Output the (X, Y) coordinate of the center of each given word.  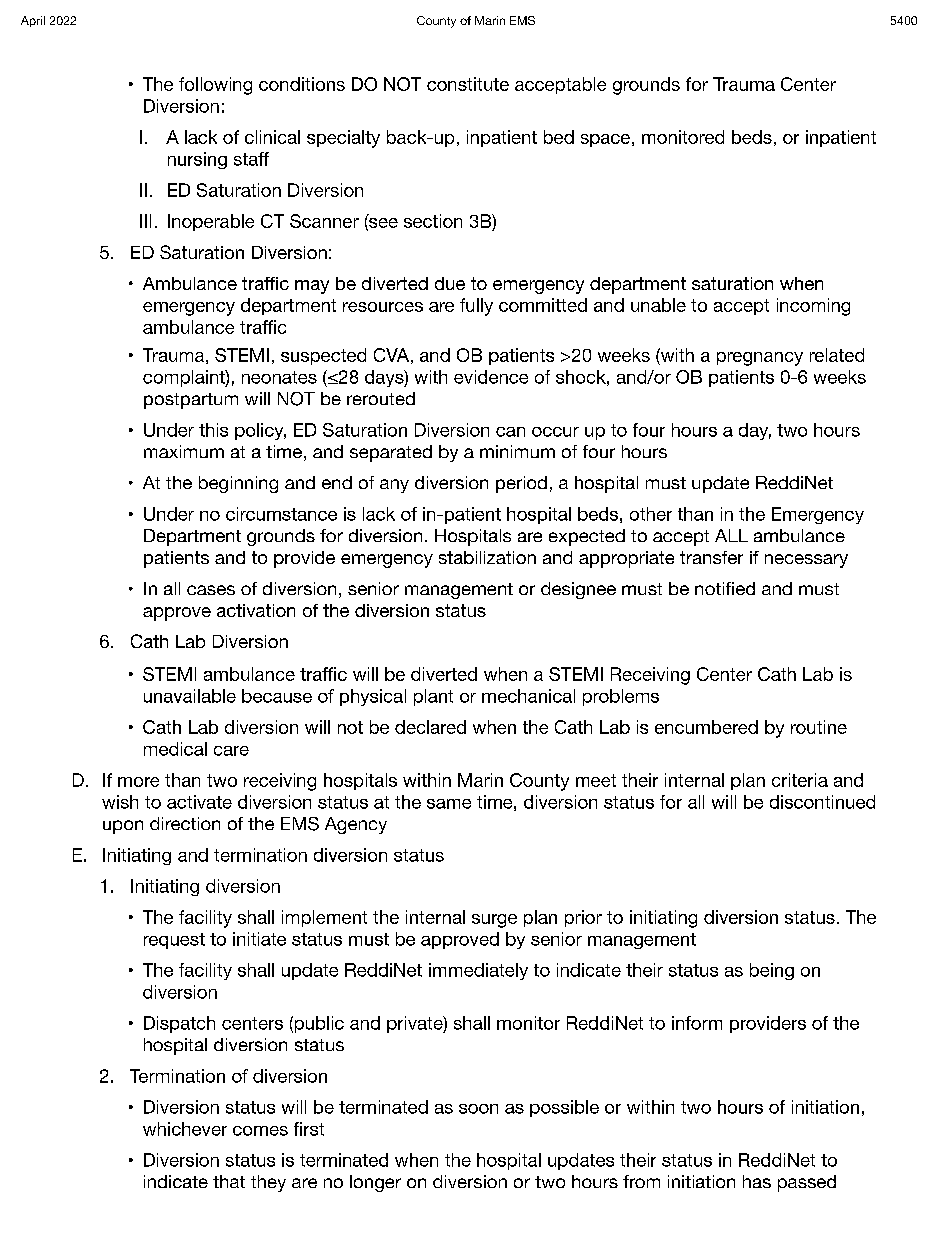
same (449, 804)
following (215, 86)
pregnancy (760, 359)
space (605, 140)
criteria (800, 780)
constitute (468, 84)
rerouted (381, 398)
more (138, 782)
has (757, 1181)
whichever (185, 1129)
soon (478, 1109)
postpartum (191, 401)
